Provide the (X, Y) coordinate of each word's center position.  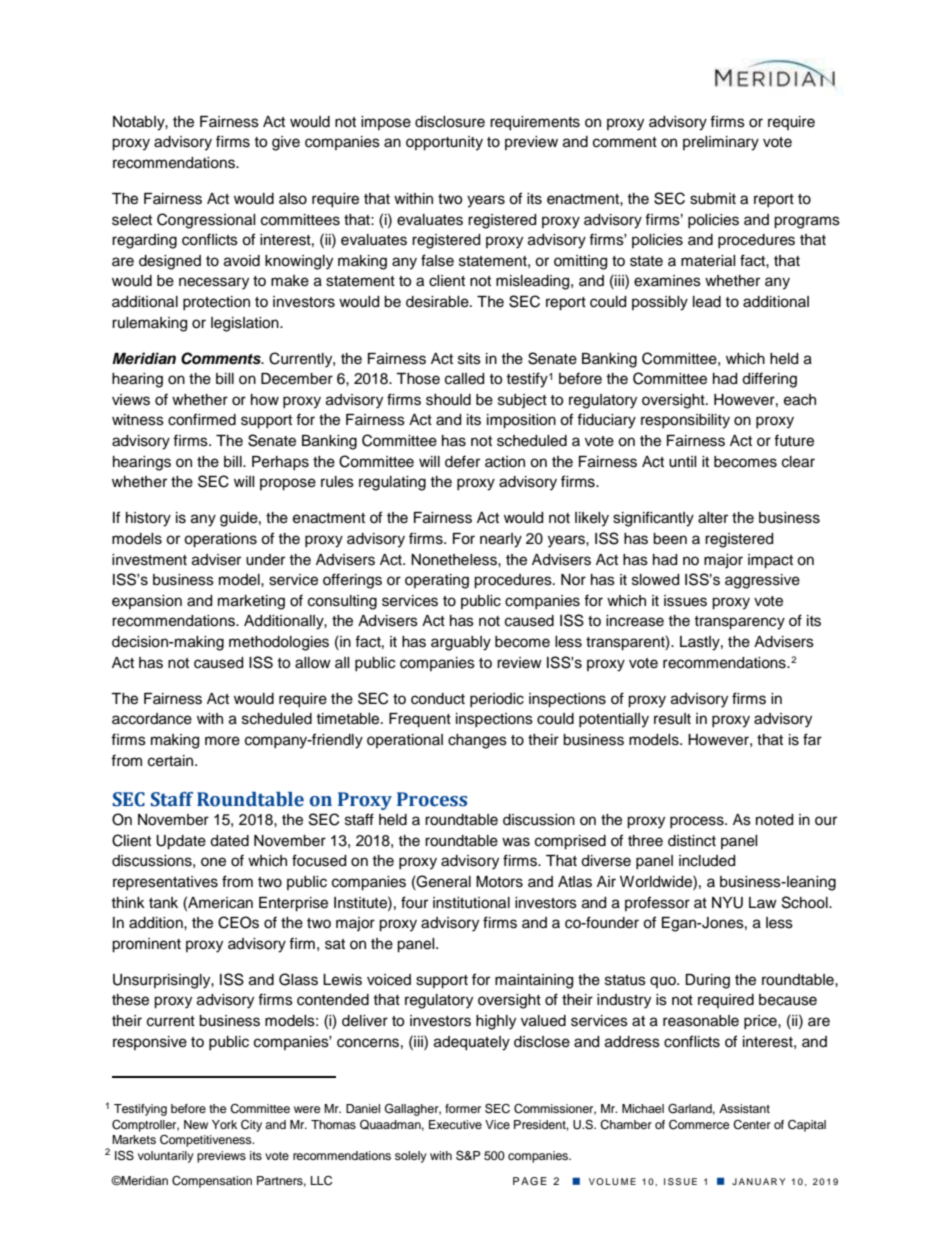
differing (769, 380)
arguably (461, 643)
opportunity (444, 143)
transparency (739, 623)
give (286, 143)
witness (138, 420)
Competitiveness (207, 1141)
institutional (471, 903)
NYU (727, 903)
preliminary (721, 143)
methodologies (279, 643)
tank (163, 903)
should (448, 400)
